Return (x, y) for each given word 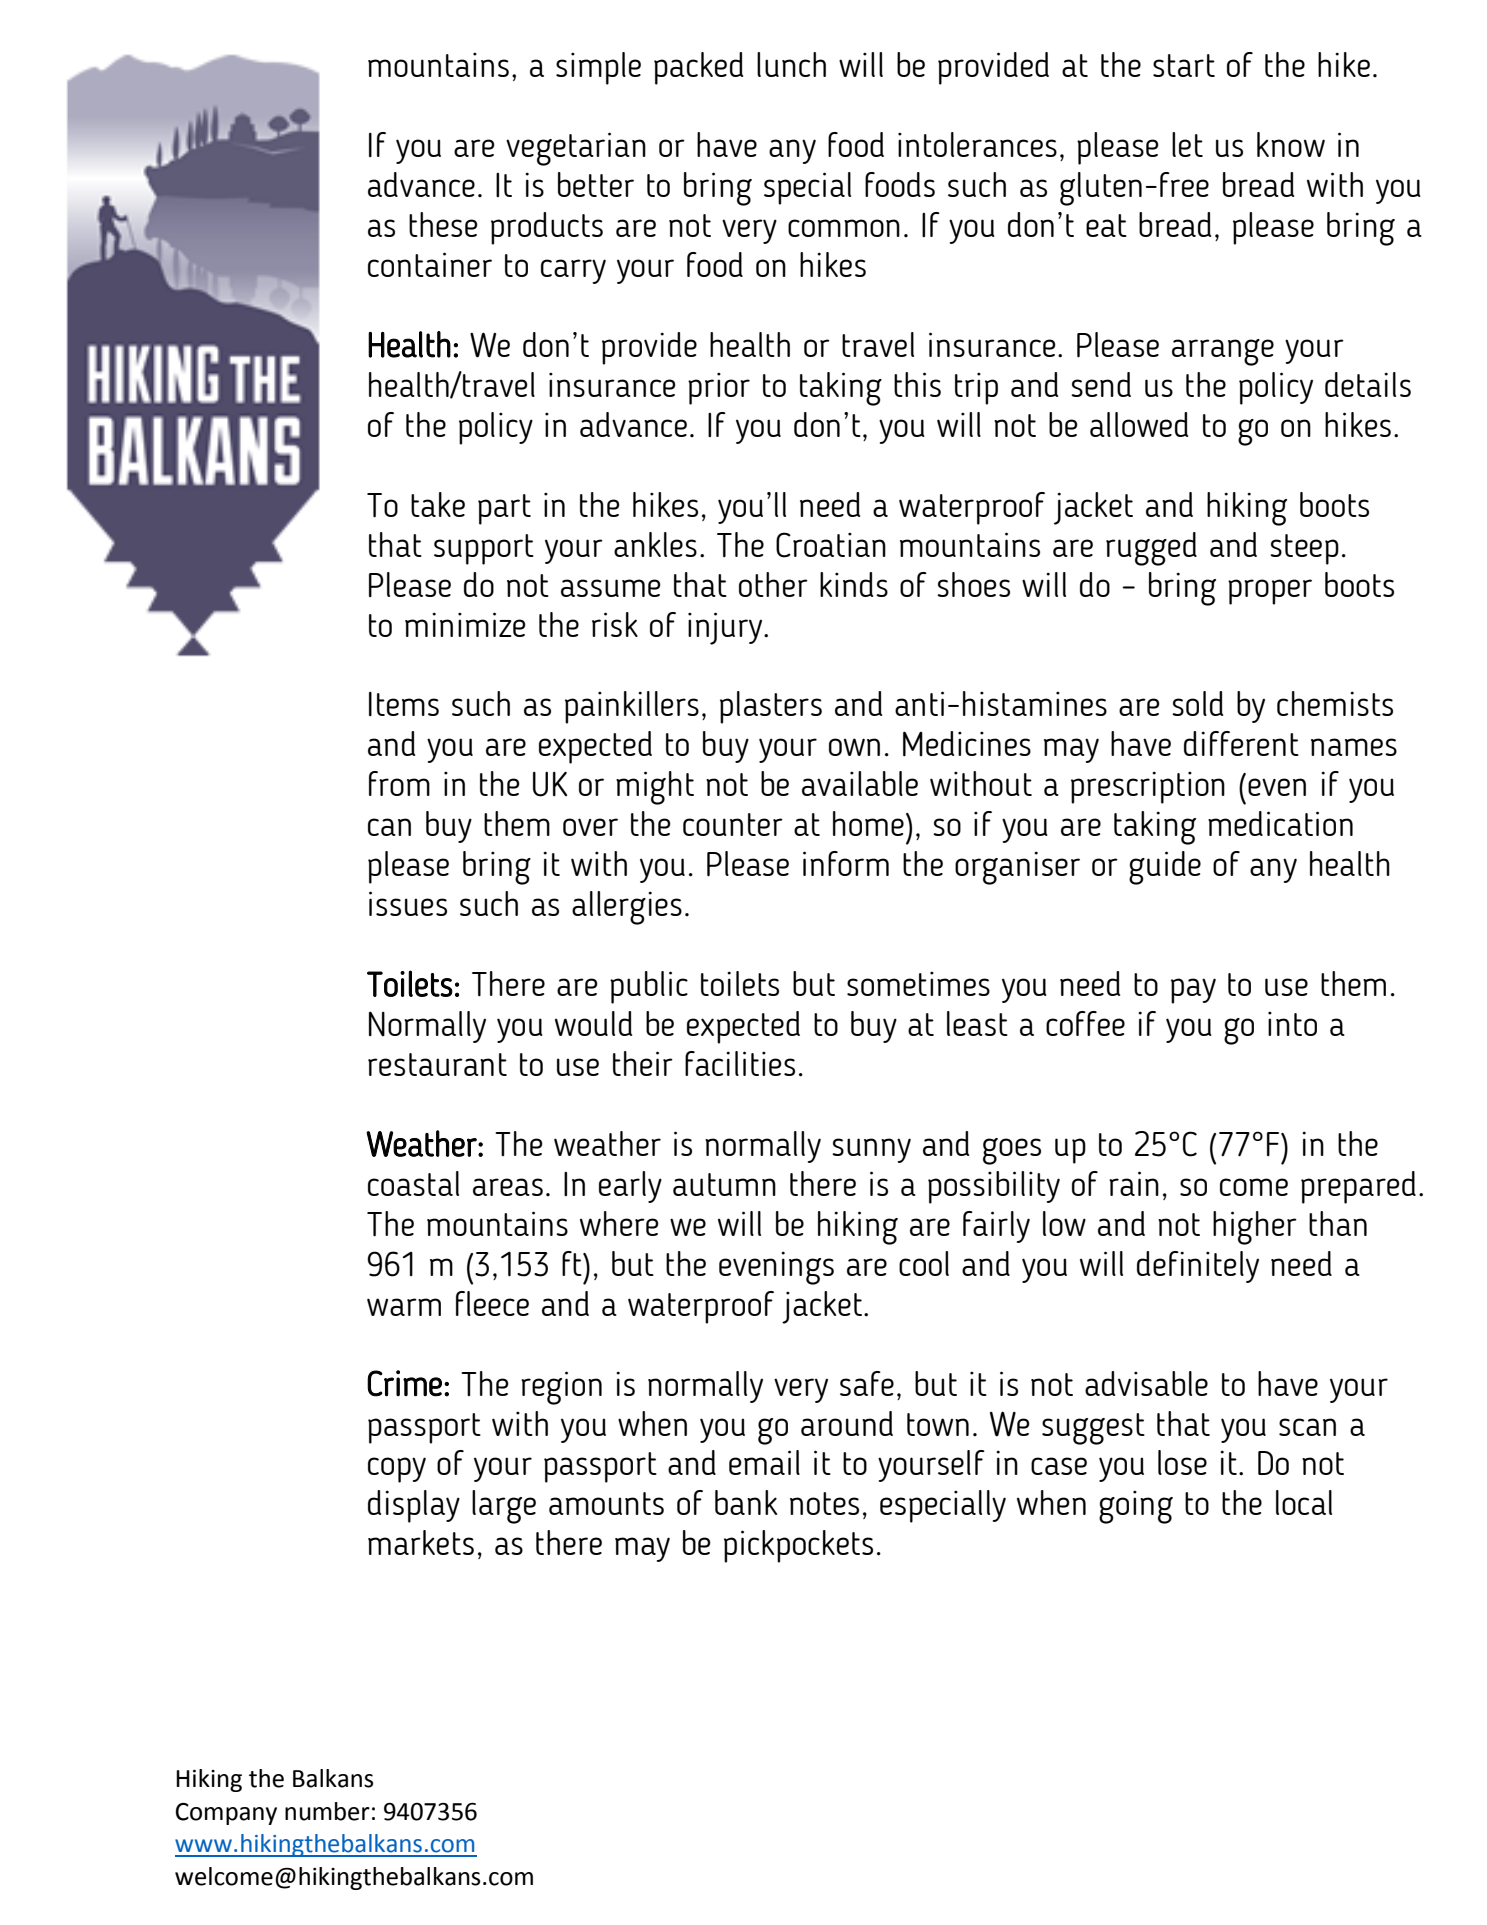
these (443, 224)
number (327, 1811)
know (1291, 144)
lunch (791, 64)
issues (408, 903)
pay (1193, 991)
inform (846, 863)
